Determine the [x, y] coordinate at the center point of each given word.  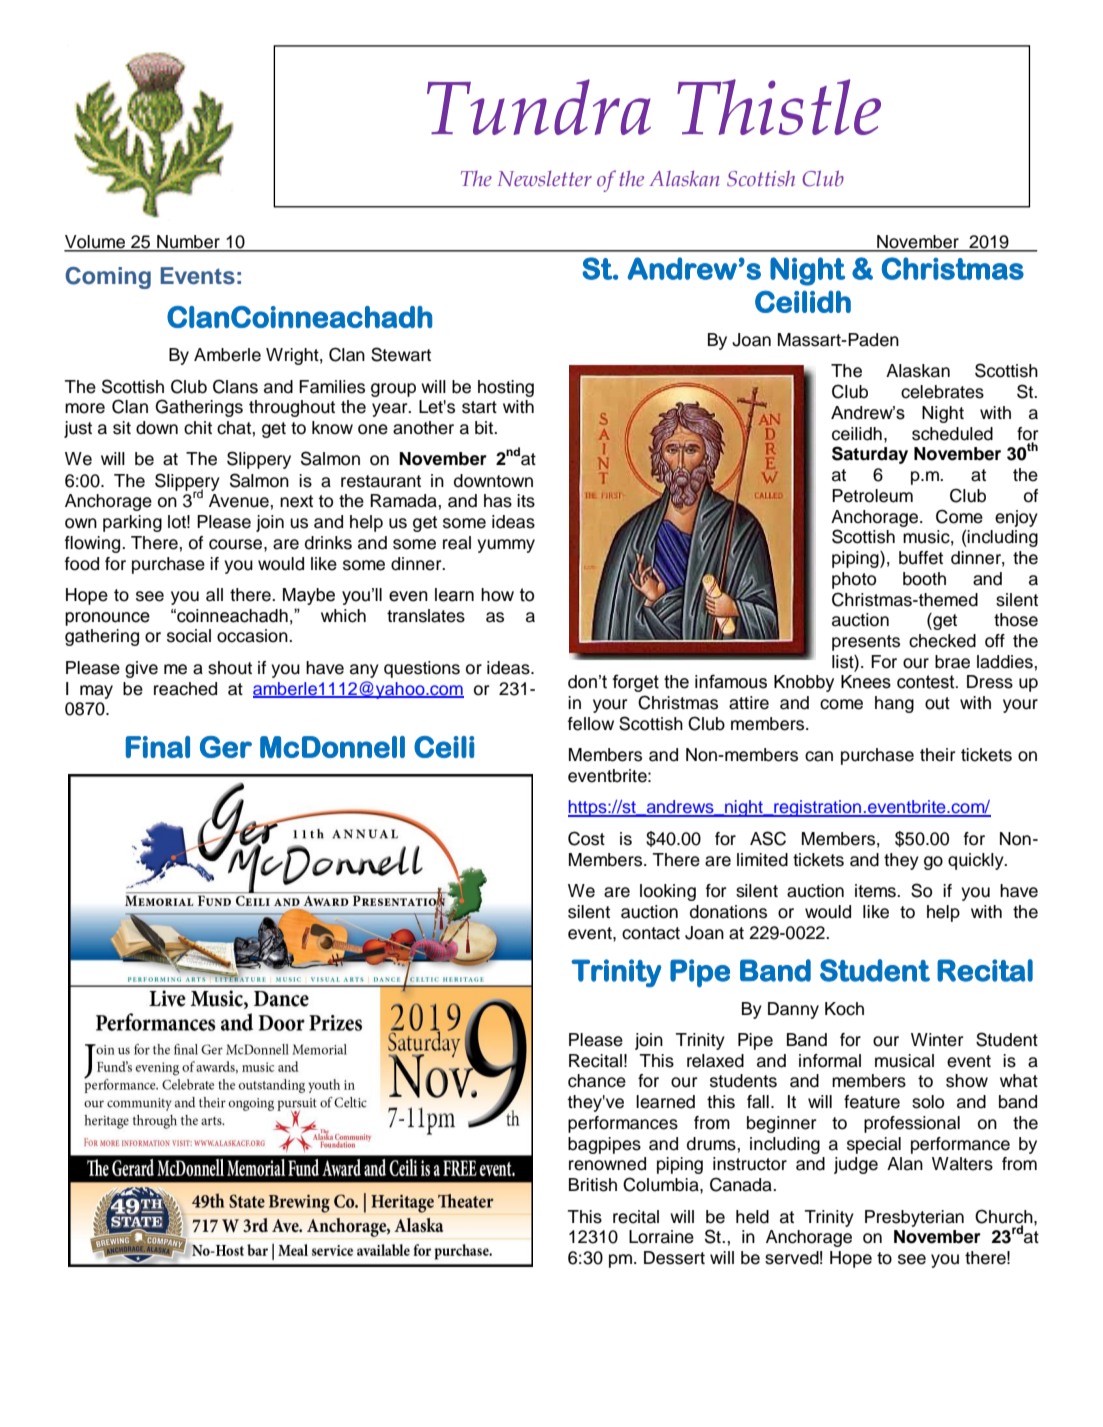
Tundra [539, 107]
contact [651, 933]
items [876, 891]
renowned [607, 1164]
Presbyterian [914, 1218]
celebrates [942, 392]
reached [185, 689]
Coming [108, 278]
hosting [506, 388]
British [593, 1185]
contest [927, 682]
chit [198, 428]
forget [635, 683]
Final [158, 747]
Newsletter [545, 179]
